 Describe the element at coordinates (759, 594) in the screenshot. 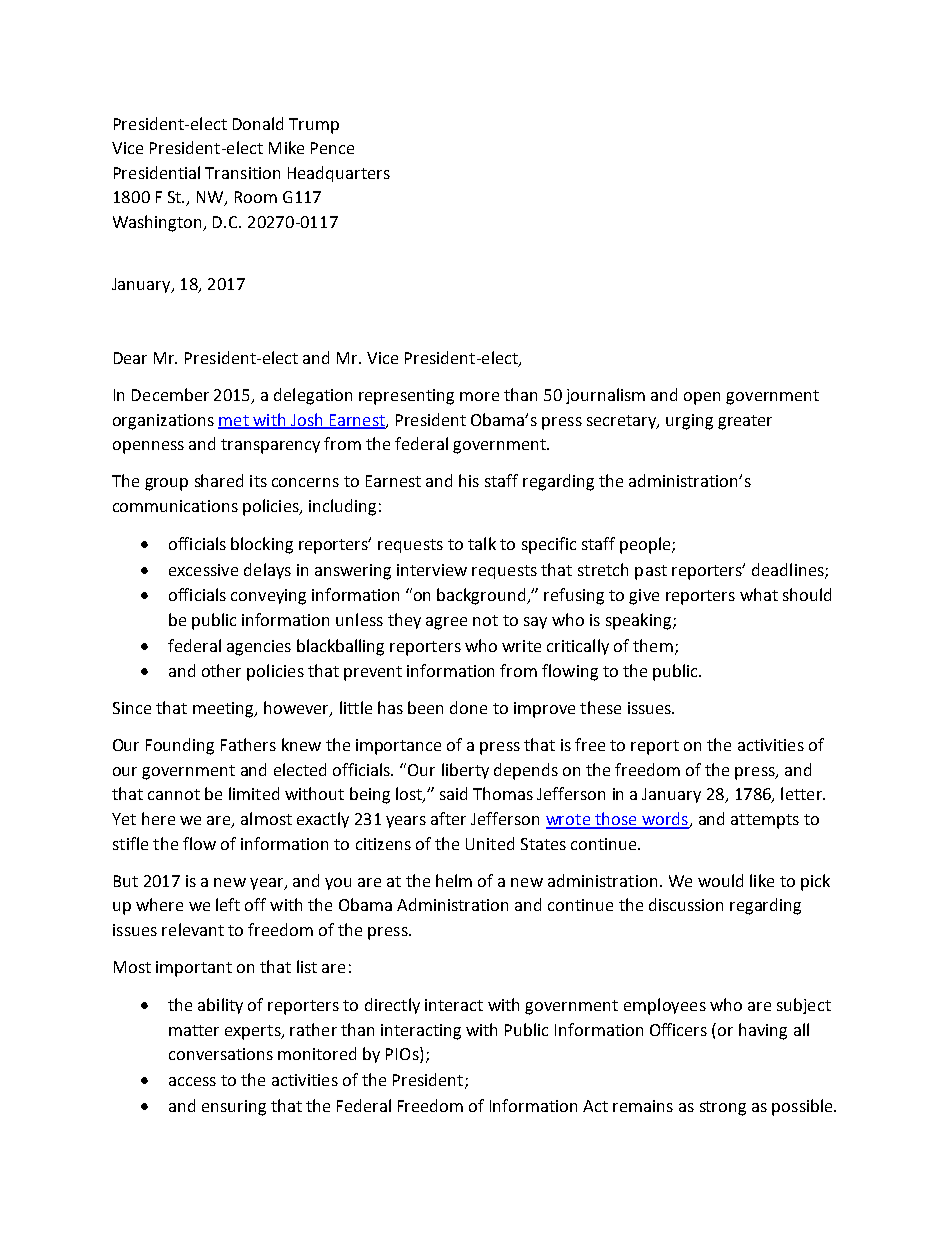

I see `what` at that location.
